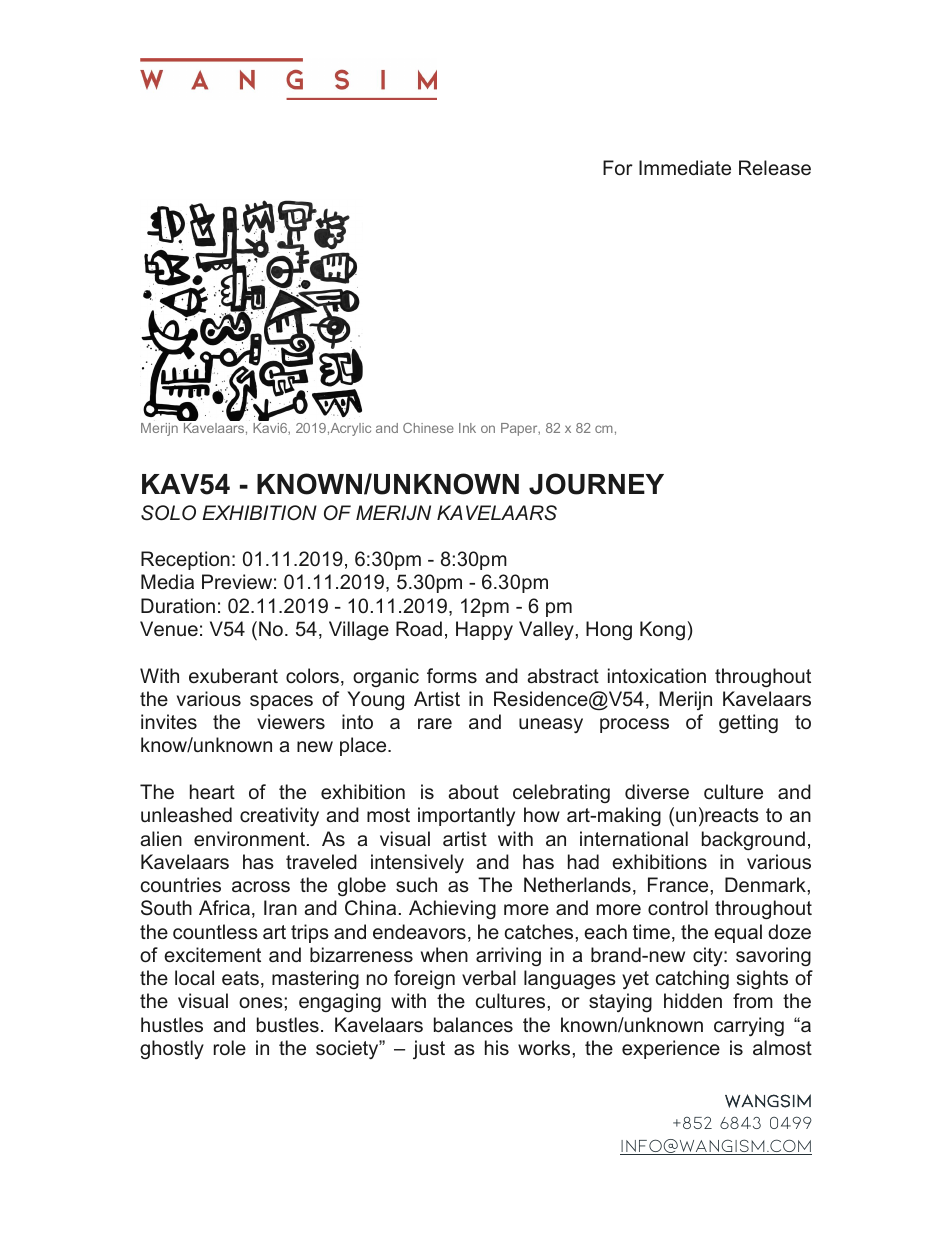  Describe the element at coordinates (664, 630) in the document. I see `Kong` at that location.
